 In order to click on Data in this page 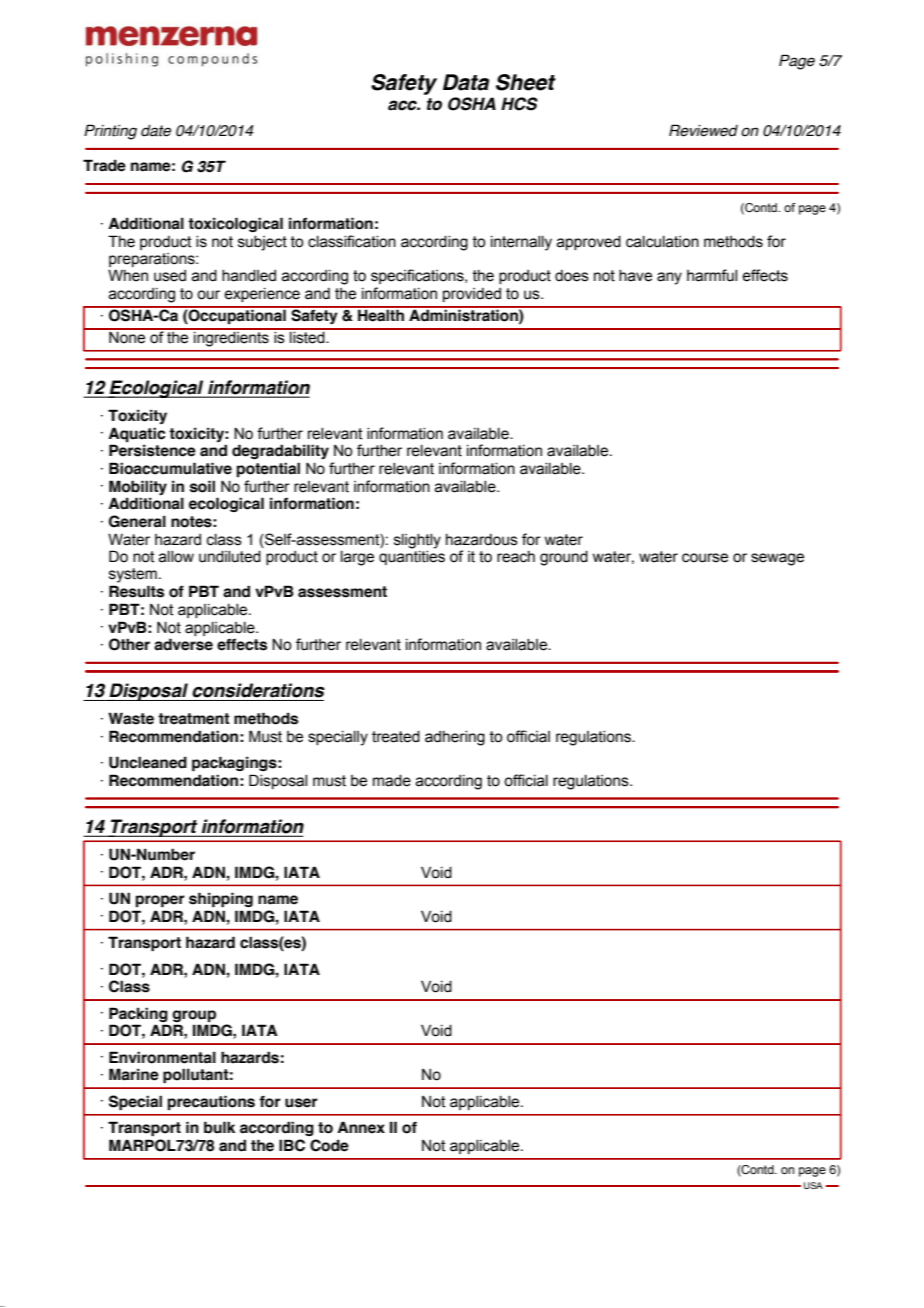, I will do `click(466, 82)`.
